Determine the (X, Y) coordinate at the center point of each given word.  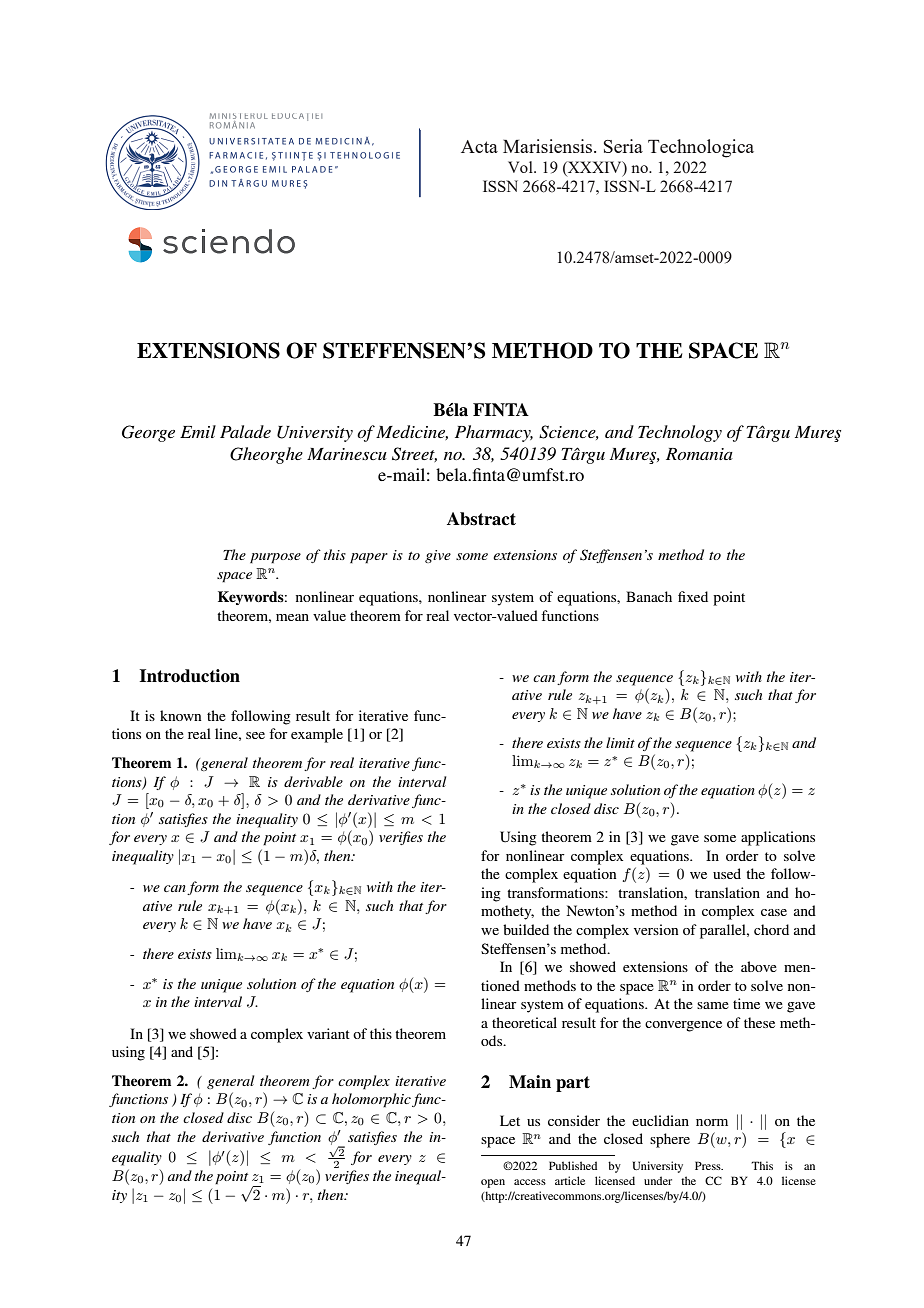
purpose (275, 558)
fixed (693, 596)
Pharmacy (494, 433)
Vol (521, 167)
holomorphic (372, 1100)
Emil (198, 431)
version (656, 929)
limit (620, 742)
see (255, 735)
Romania (699, 454)
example (317, 735)
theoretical (524, 1022)
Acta (479, 146)
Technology (680, 433)
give (438, 556)
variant (328, 1033)
